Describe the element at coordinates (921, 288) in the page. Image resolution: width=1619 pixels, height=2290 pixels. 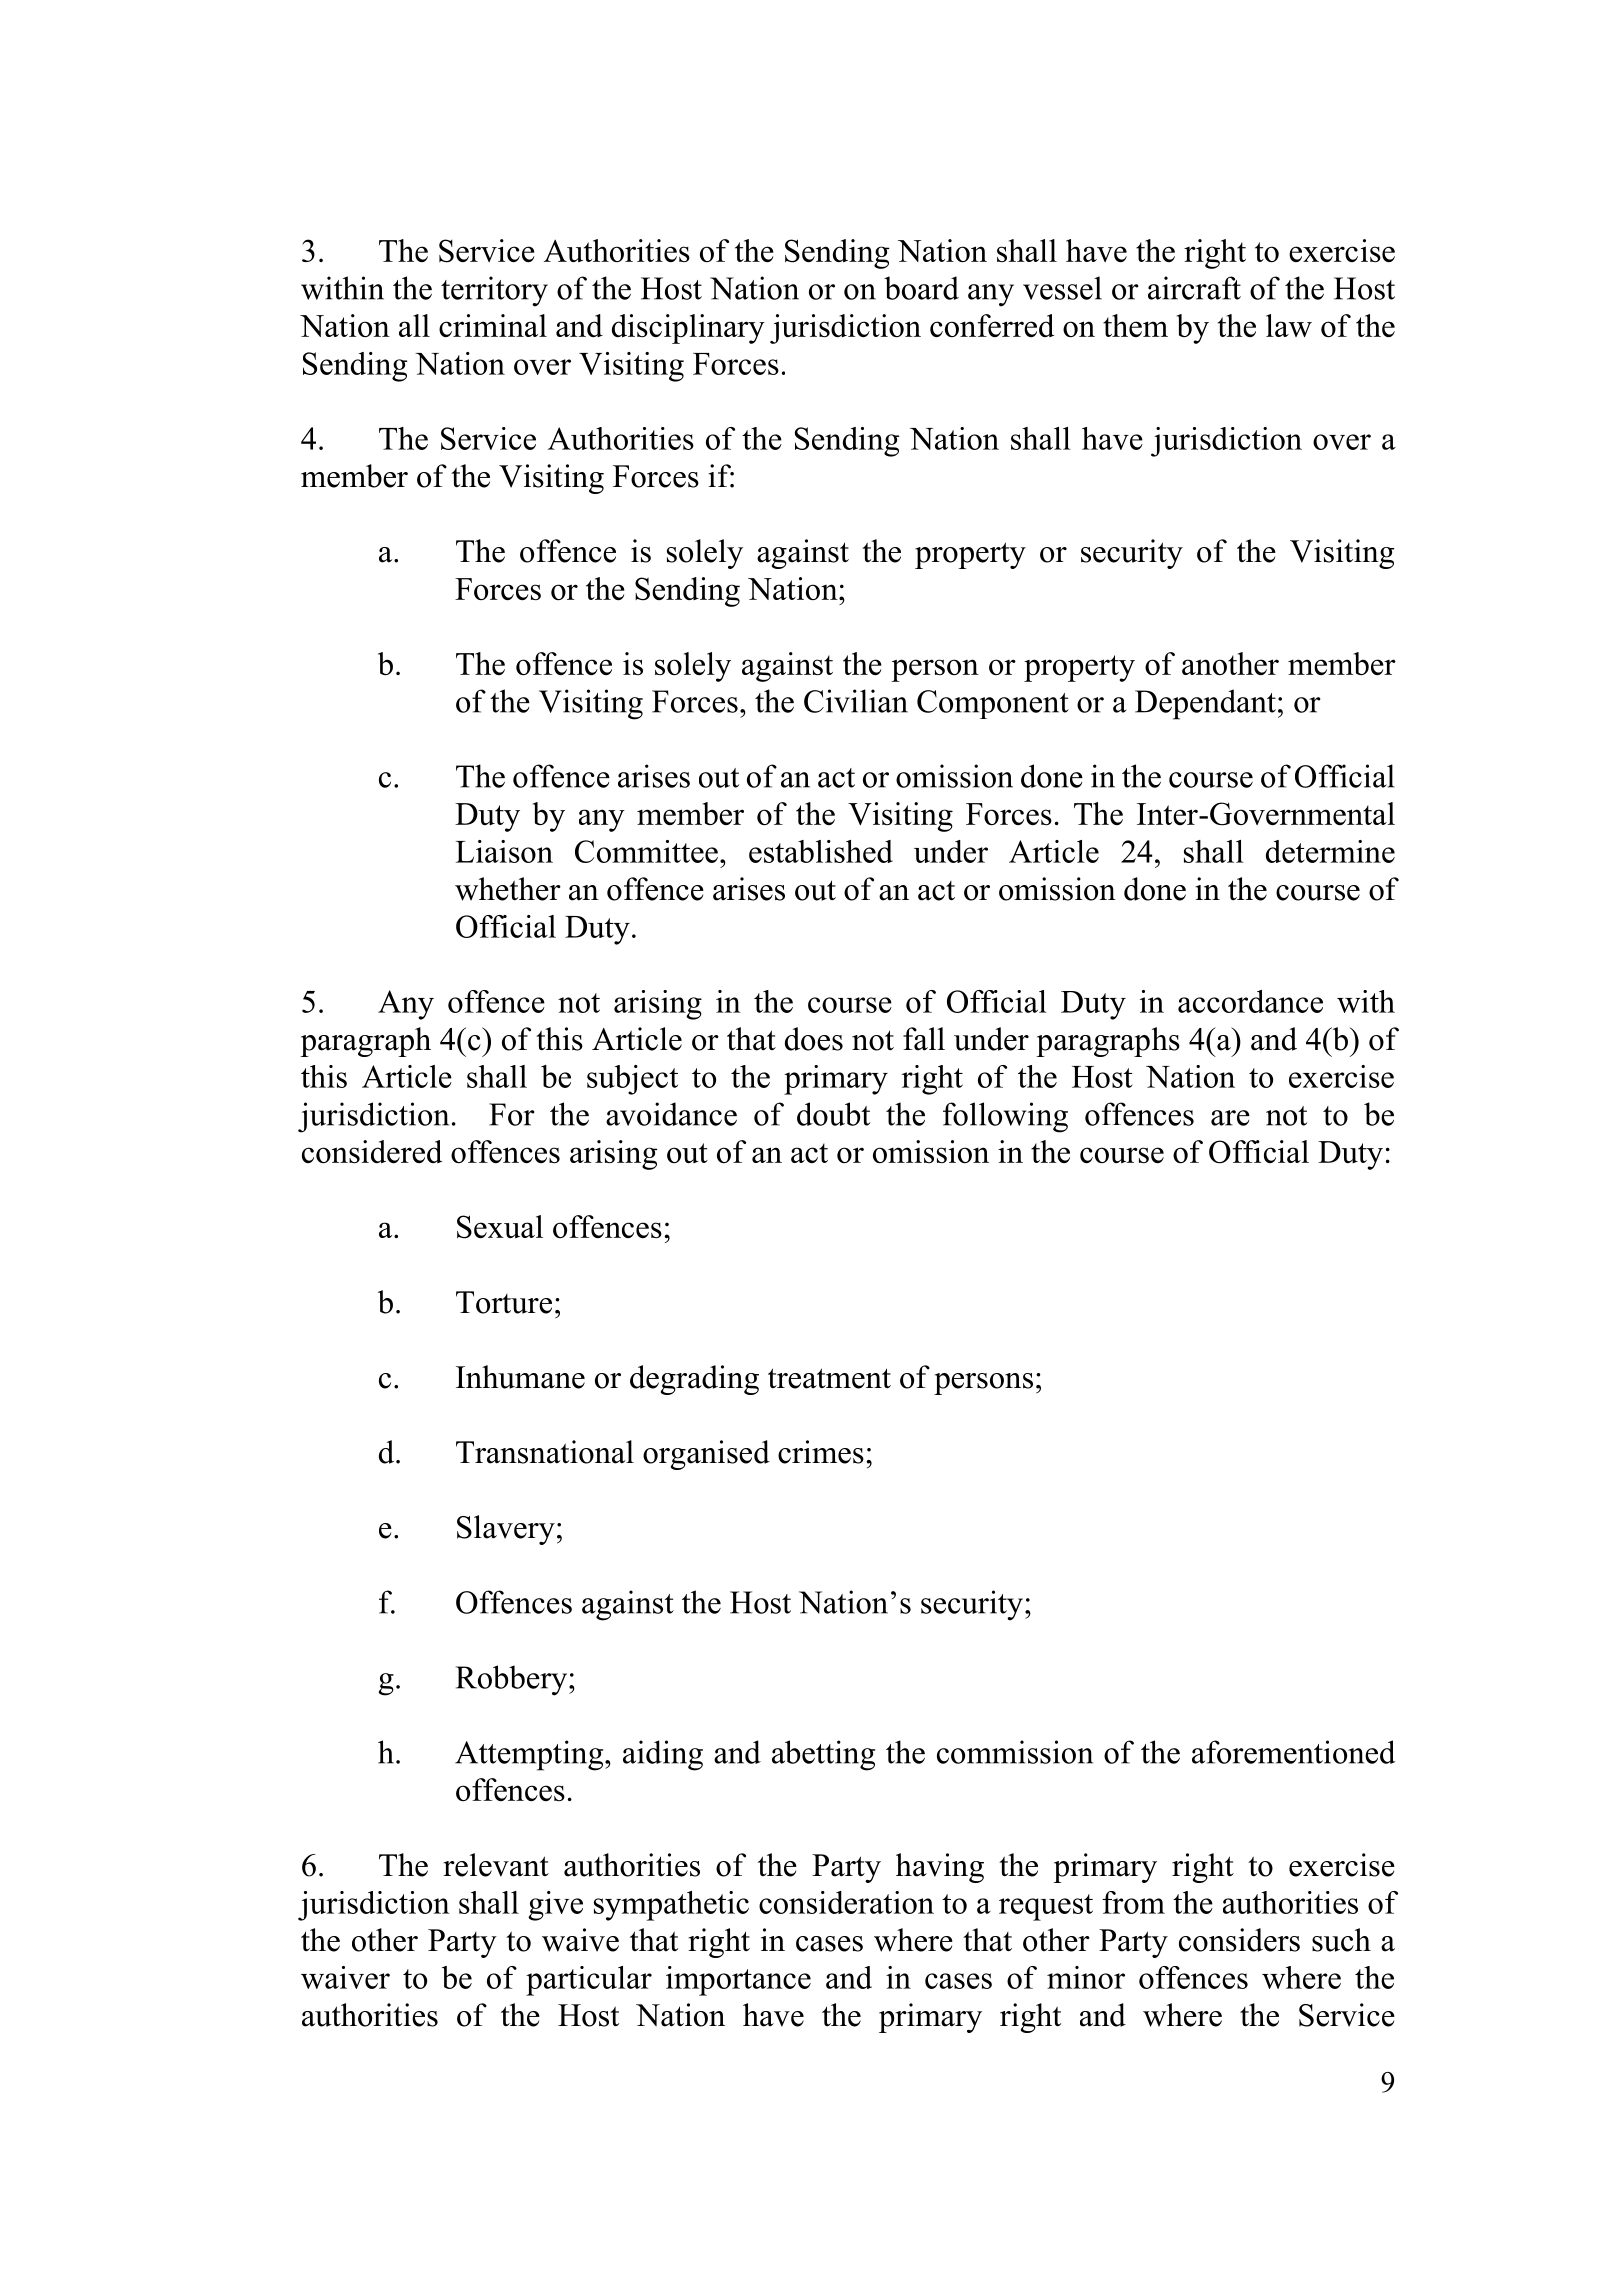
I see `board` at that location.
